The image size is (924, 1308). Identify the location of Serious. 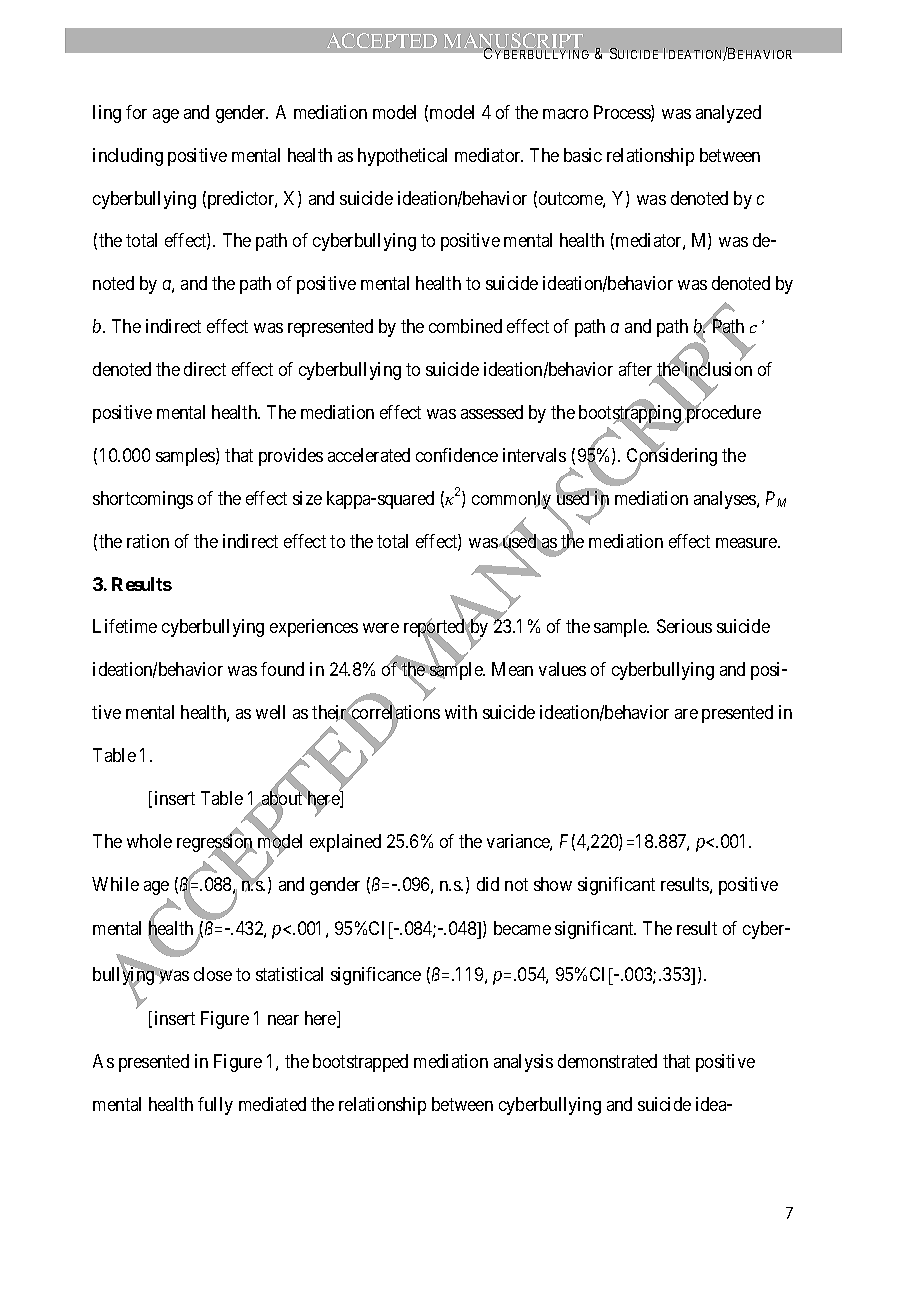
(684, 626).
